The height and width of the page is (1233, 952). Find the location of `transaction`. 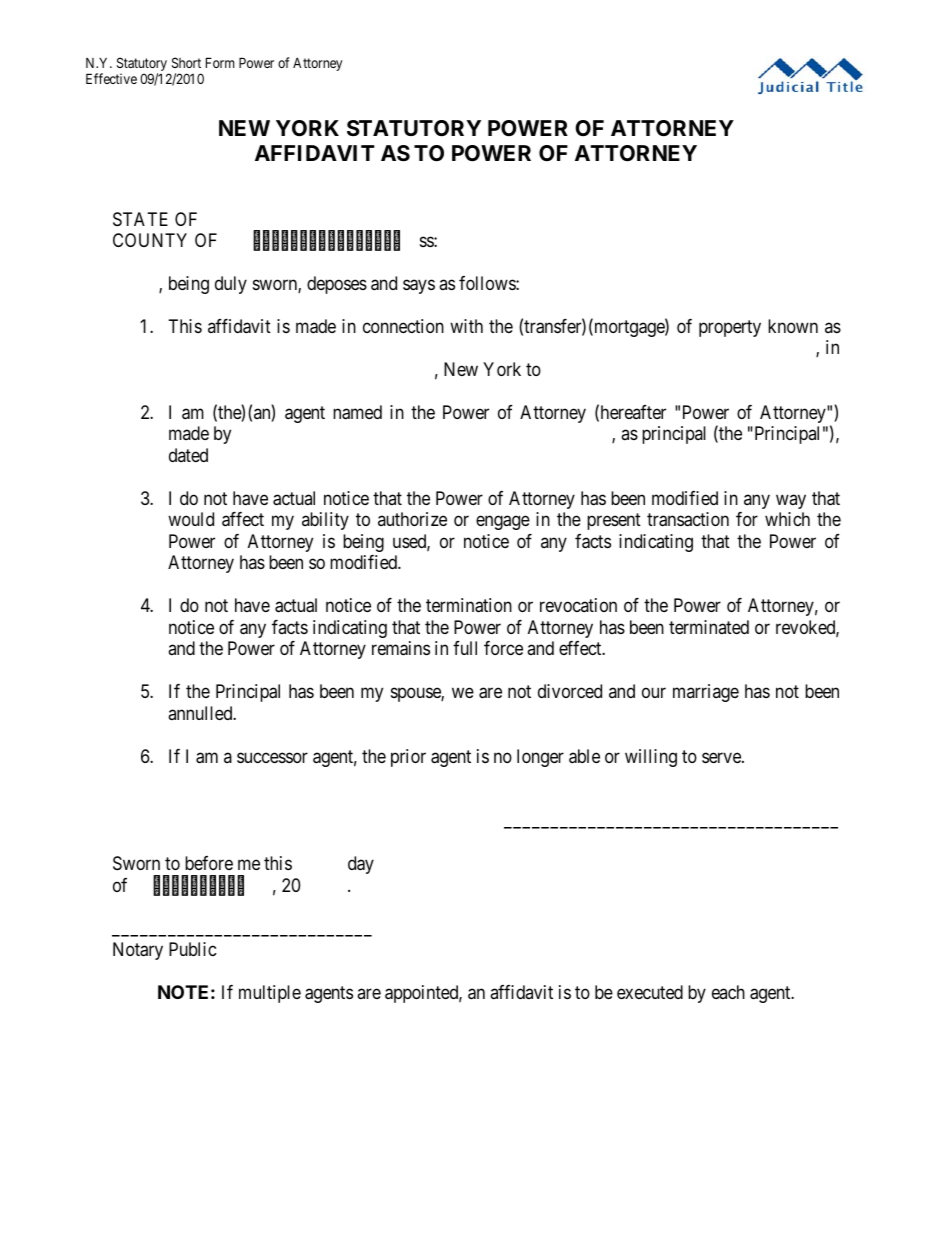

transaction is located at coordinates (688, 519).
